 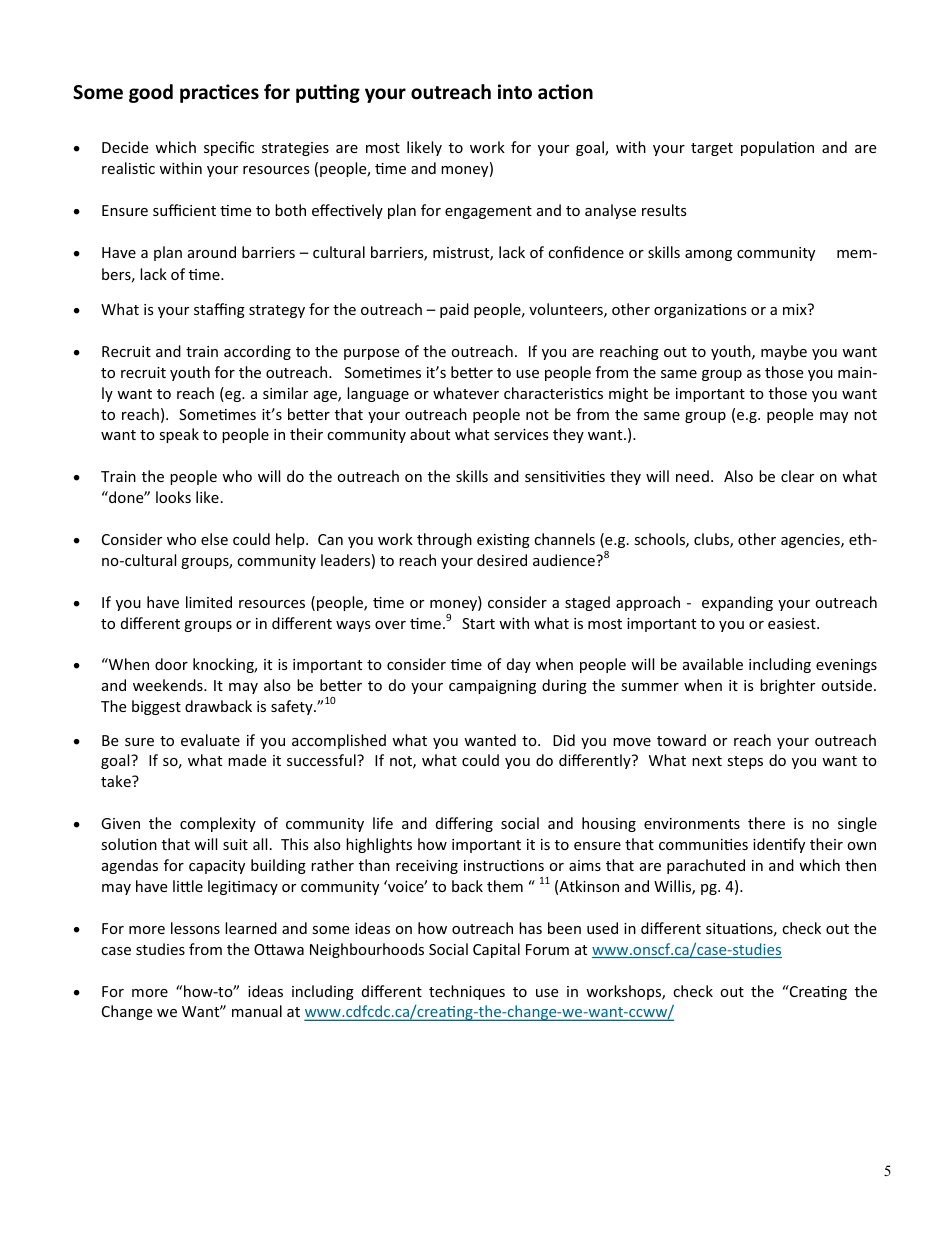 I want to click on services, so click(x=521, y=434).
